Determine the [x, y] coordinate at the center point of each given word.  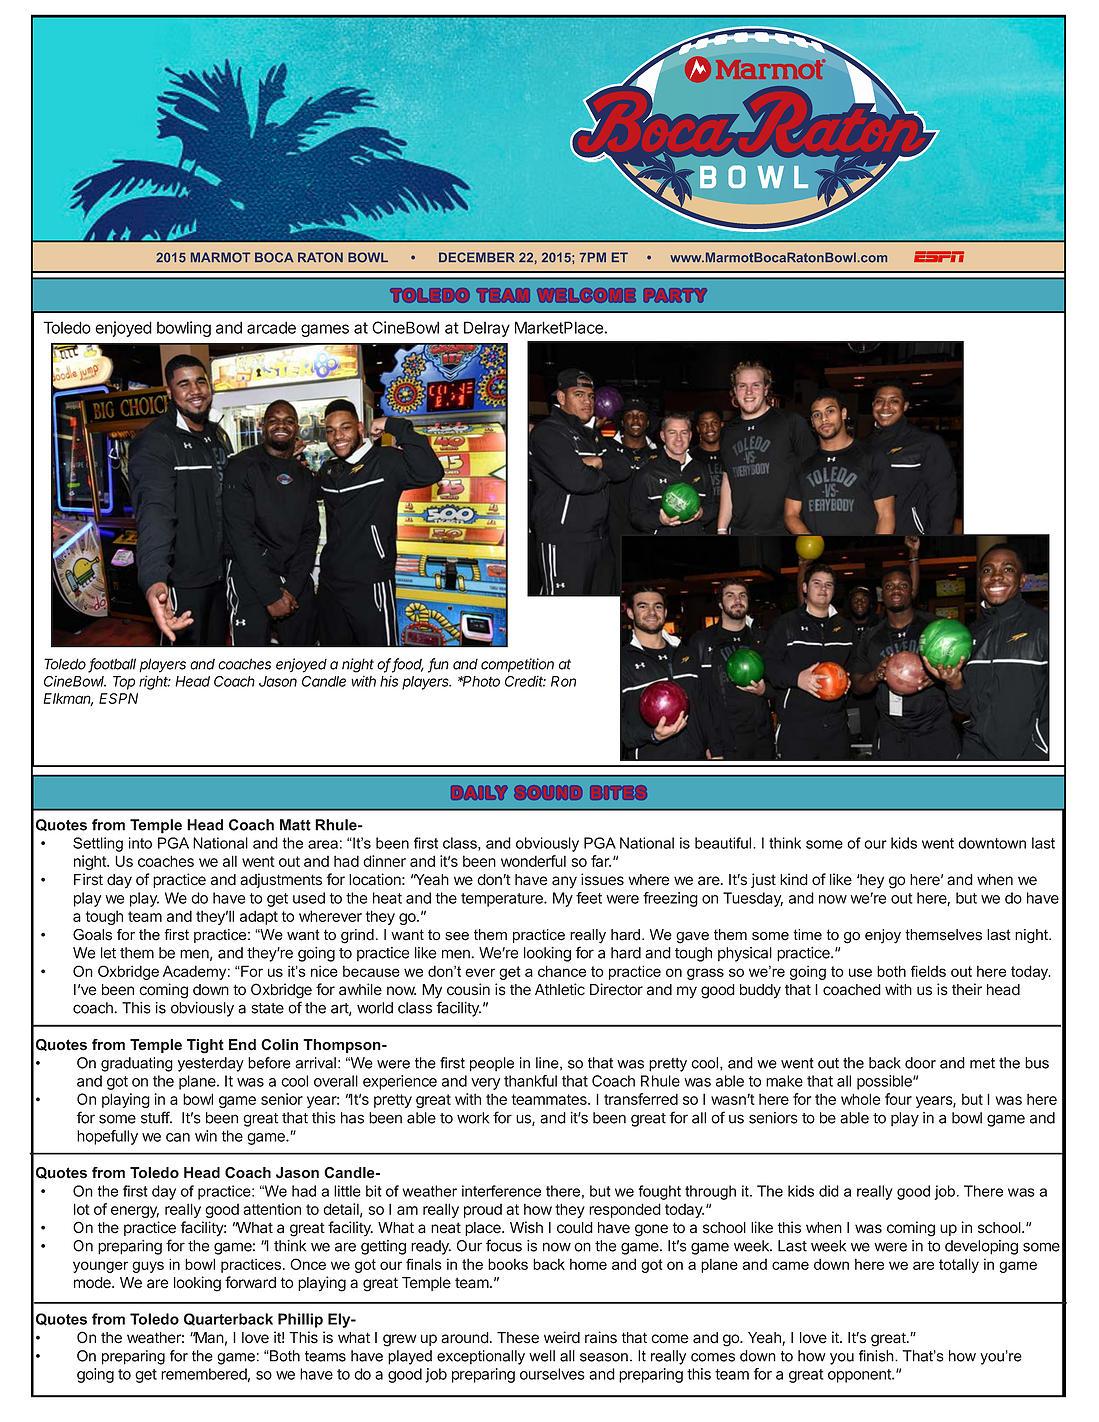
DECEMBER [477, 257]
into [140, 843]
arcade [271, 327]
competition [517, 665]
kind [794, 879]
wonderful [533, 861]
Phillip [300, 1320]
